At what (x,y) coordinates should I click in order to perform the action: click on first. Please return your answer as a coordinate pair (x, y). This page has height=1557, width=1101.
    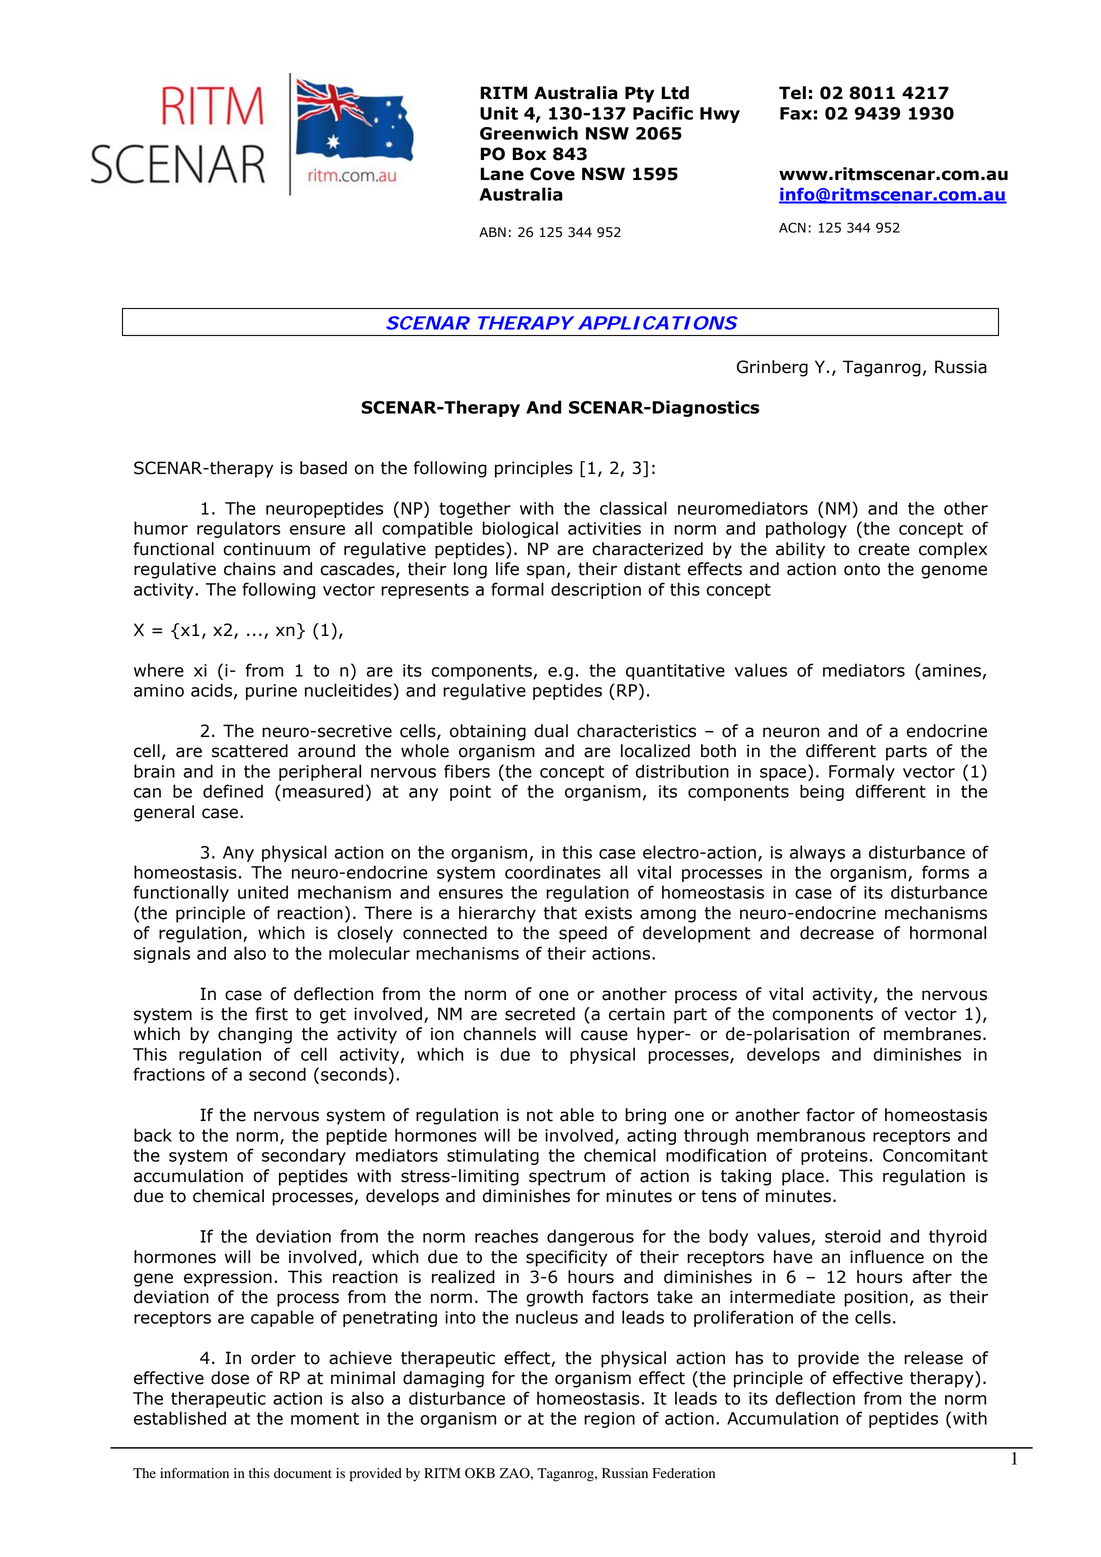
    Looking at the image, I should click on (271, 1014).
